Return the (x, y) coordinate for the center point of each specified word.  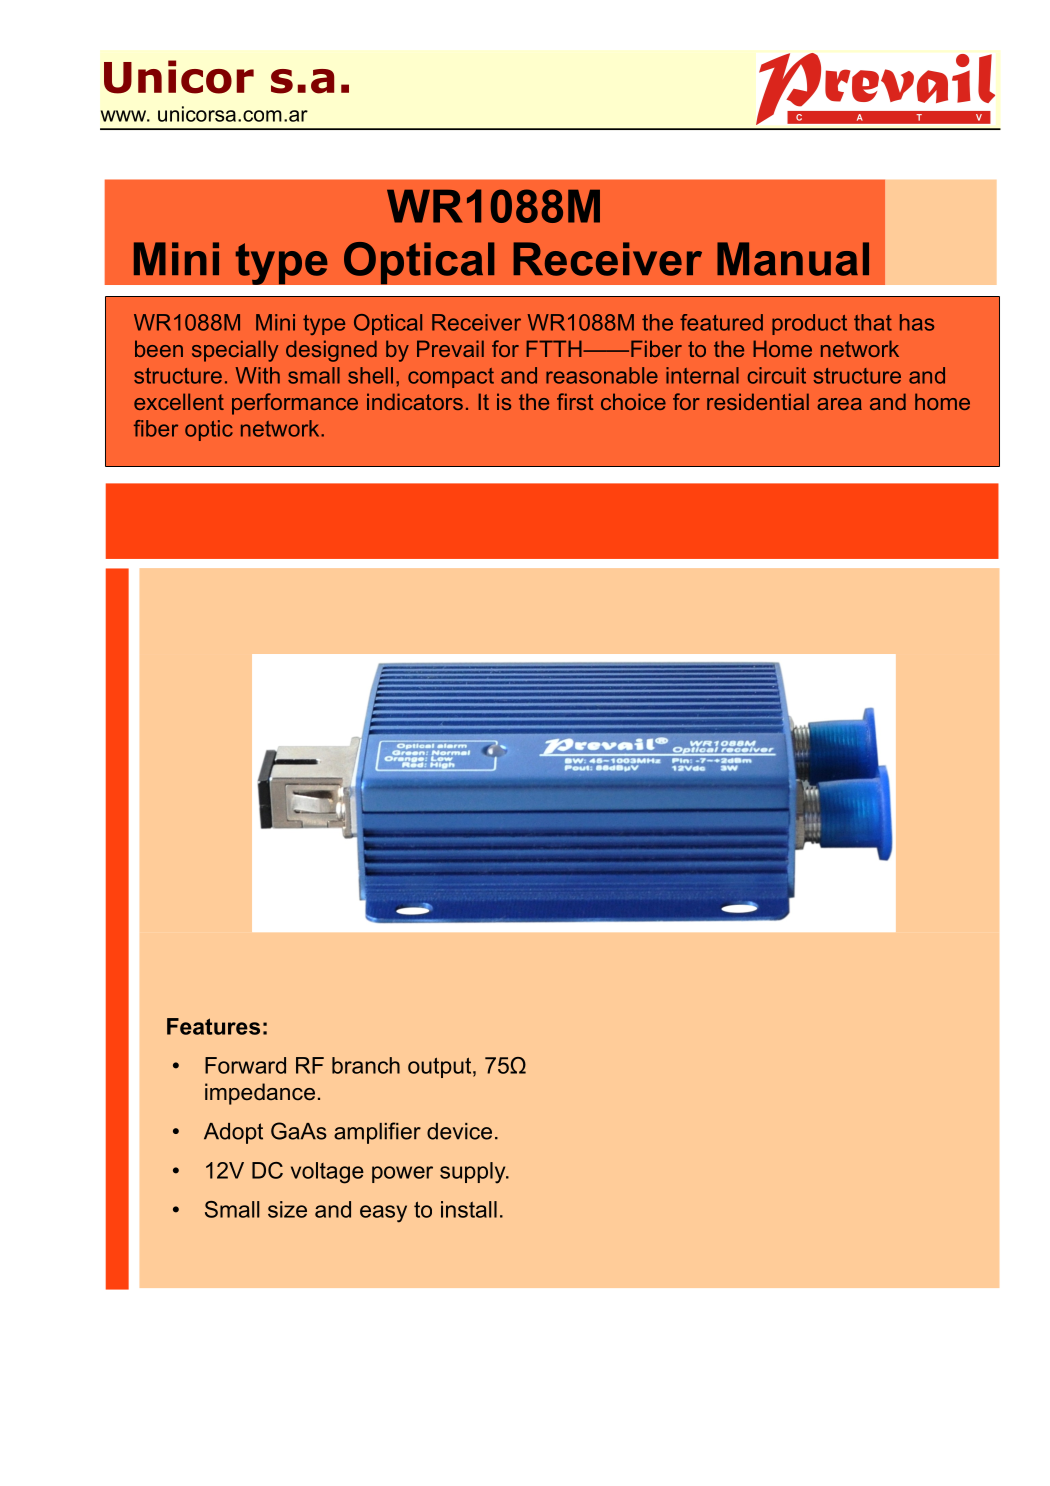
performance (295, 404)
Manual (793, 259)
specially (235, 351)
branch (366, 1065)
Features (213, 1026)
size (287, 1209)
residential (758, 401)
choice (633, 401)
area (839, 404)
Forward (245, 1065)
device (459, 1131)
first (575, 401)
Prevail (450, 348)
